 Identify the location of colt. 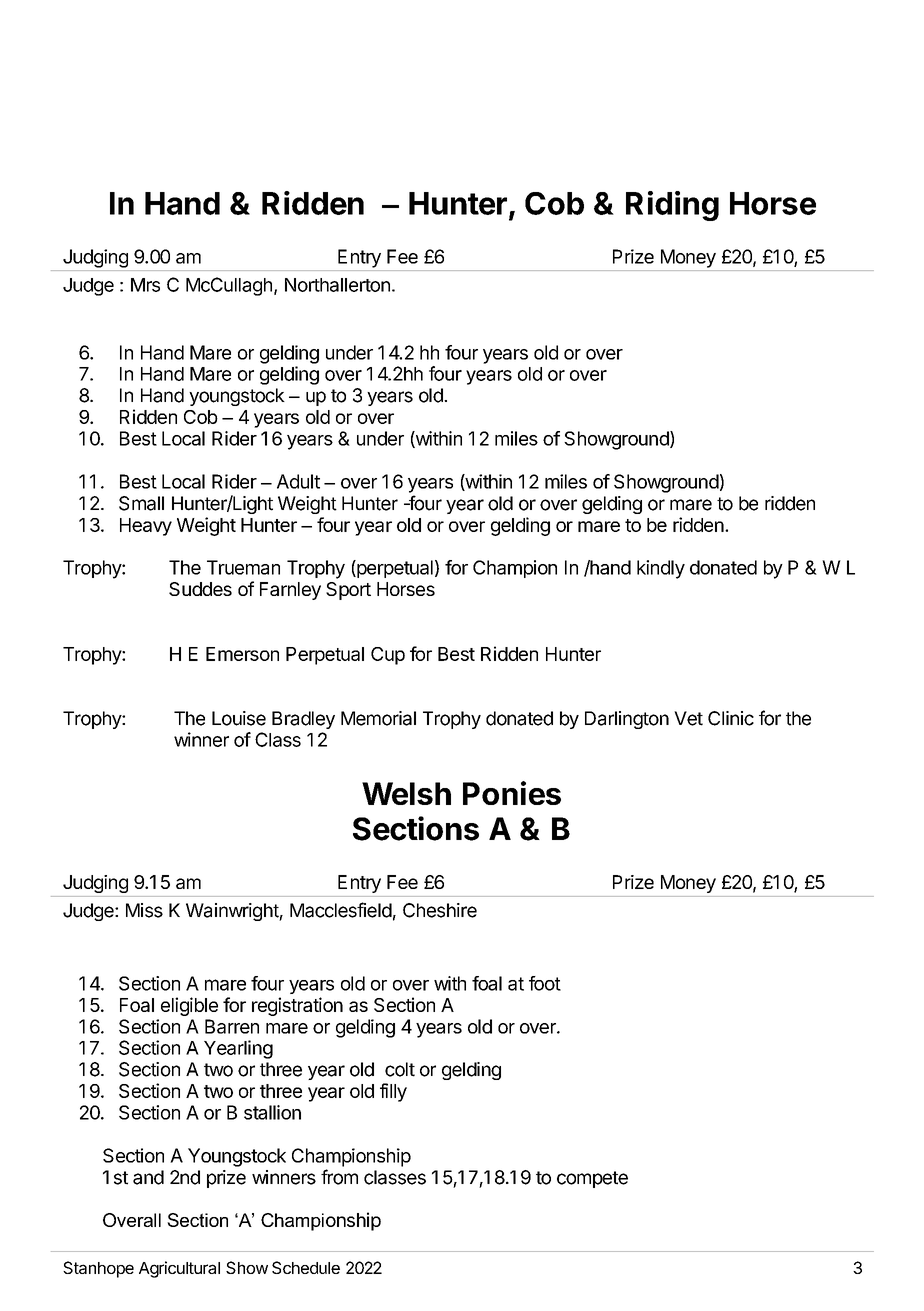
(400, 1069).
